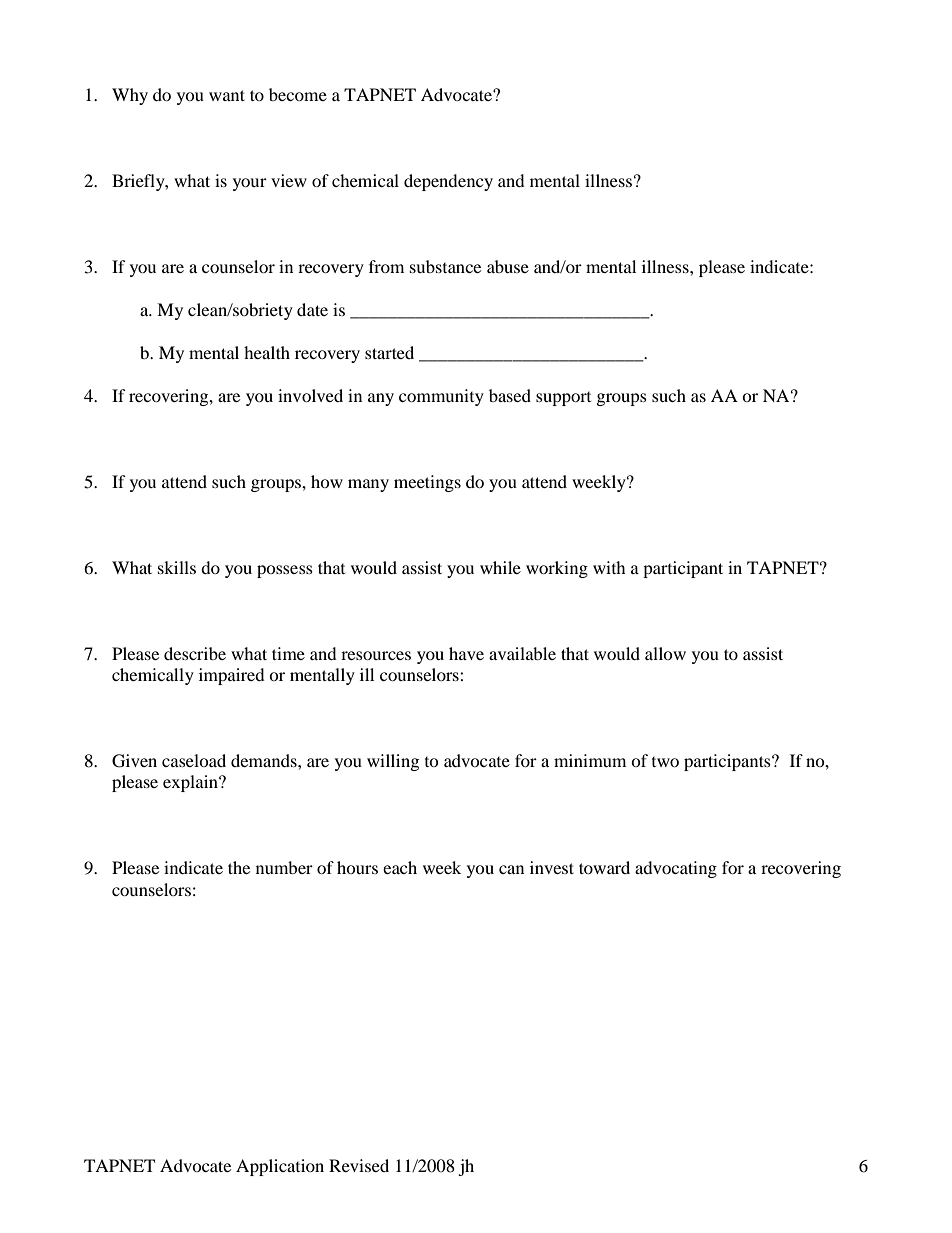  I want to click on toward, so click(604, 867).
